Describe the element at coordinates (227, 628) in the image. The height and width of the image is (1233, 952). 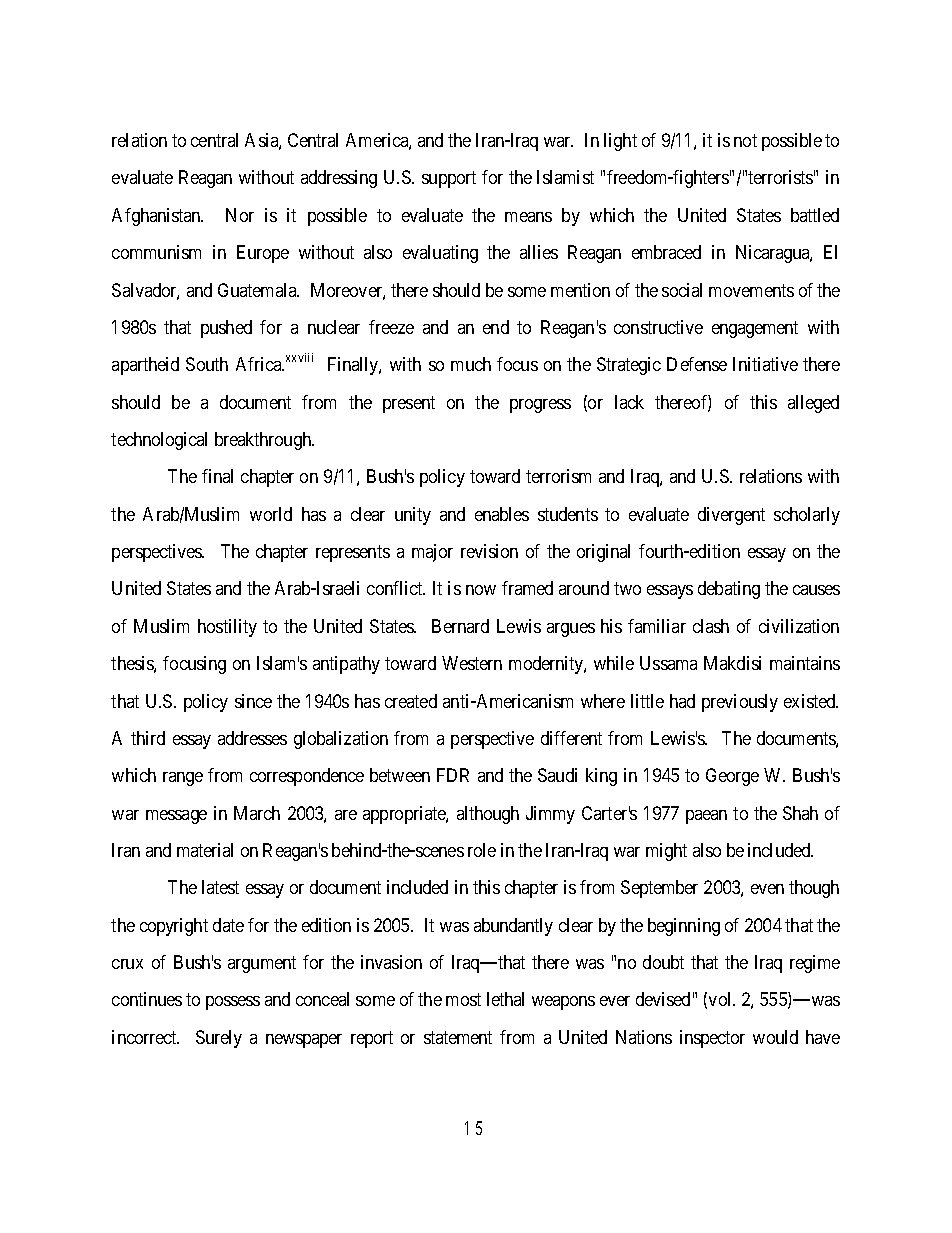
I see `hostility` at that location.
